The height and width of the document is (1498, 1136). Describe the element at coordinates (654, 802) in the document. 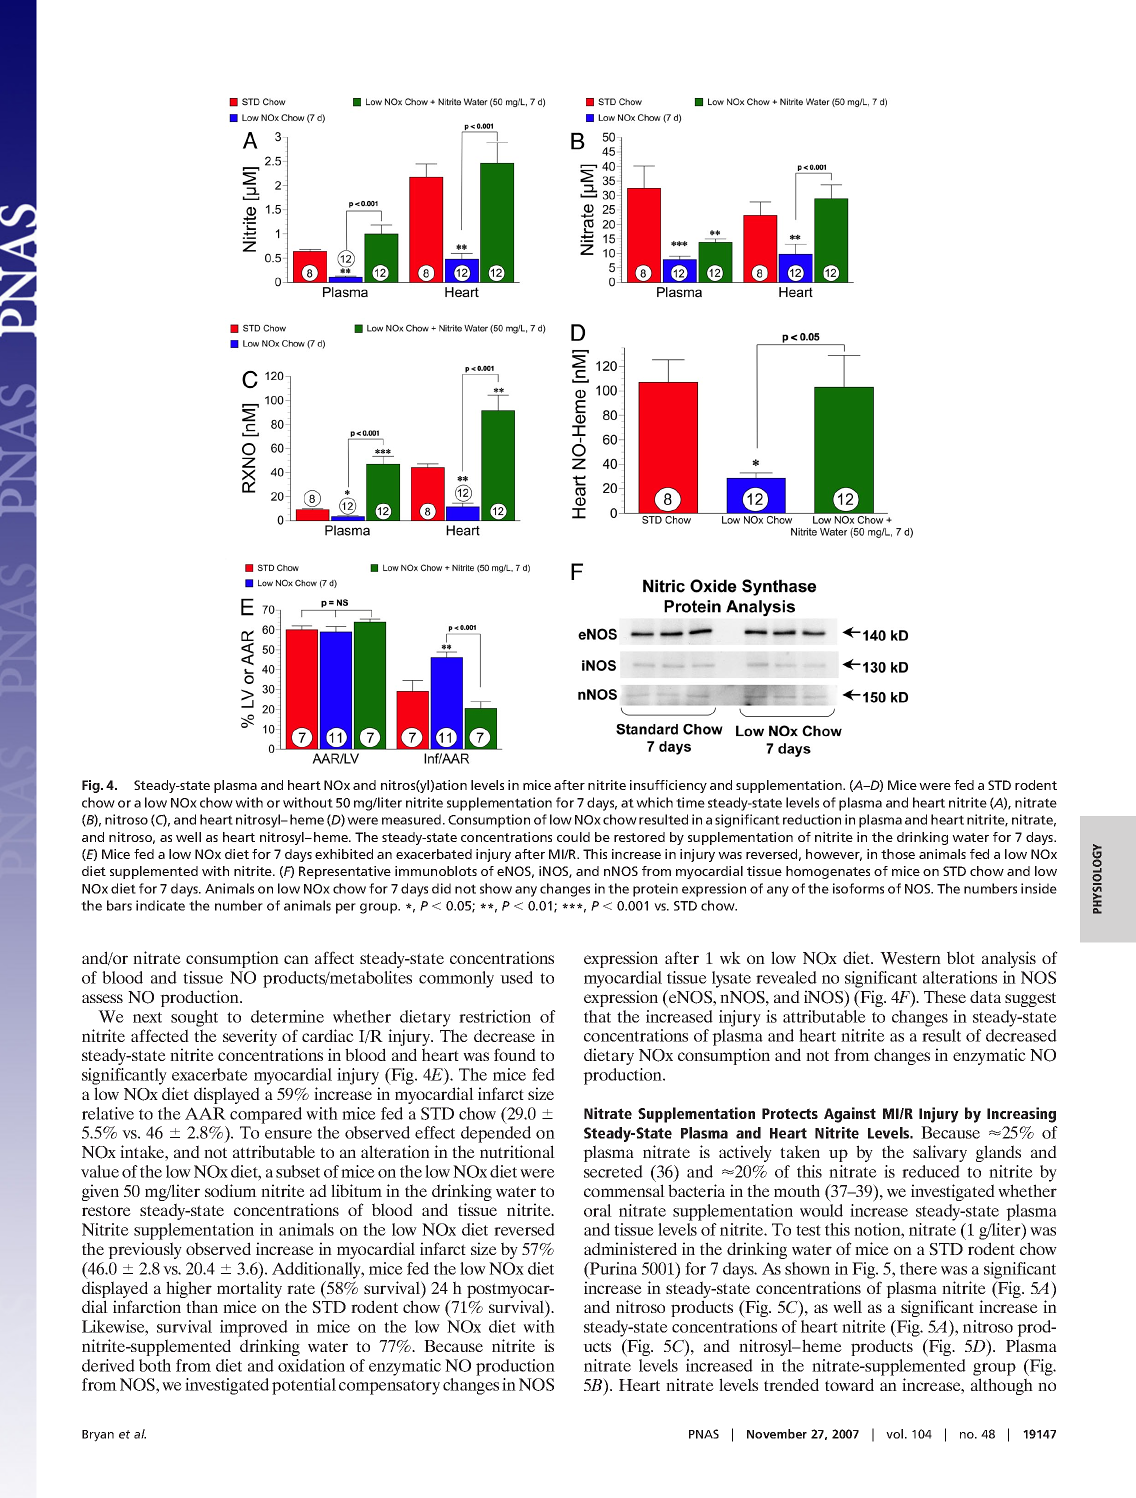

I see `which` at that location.
